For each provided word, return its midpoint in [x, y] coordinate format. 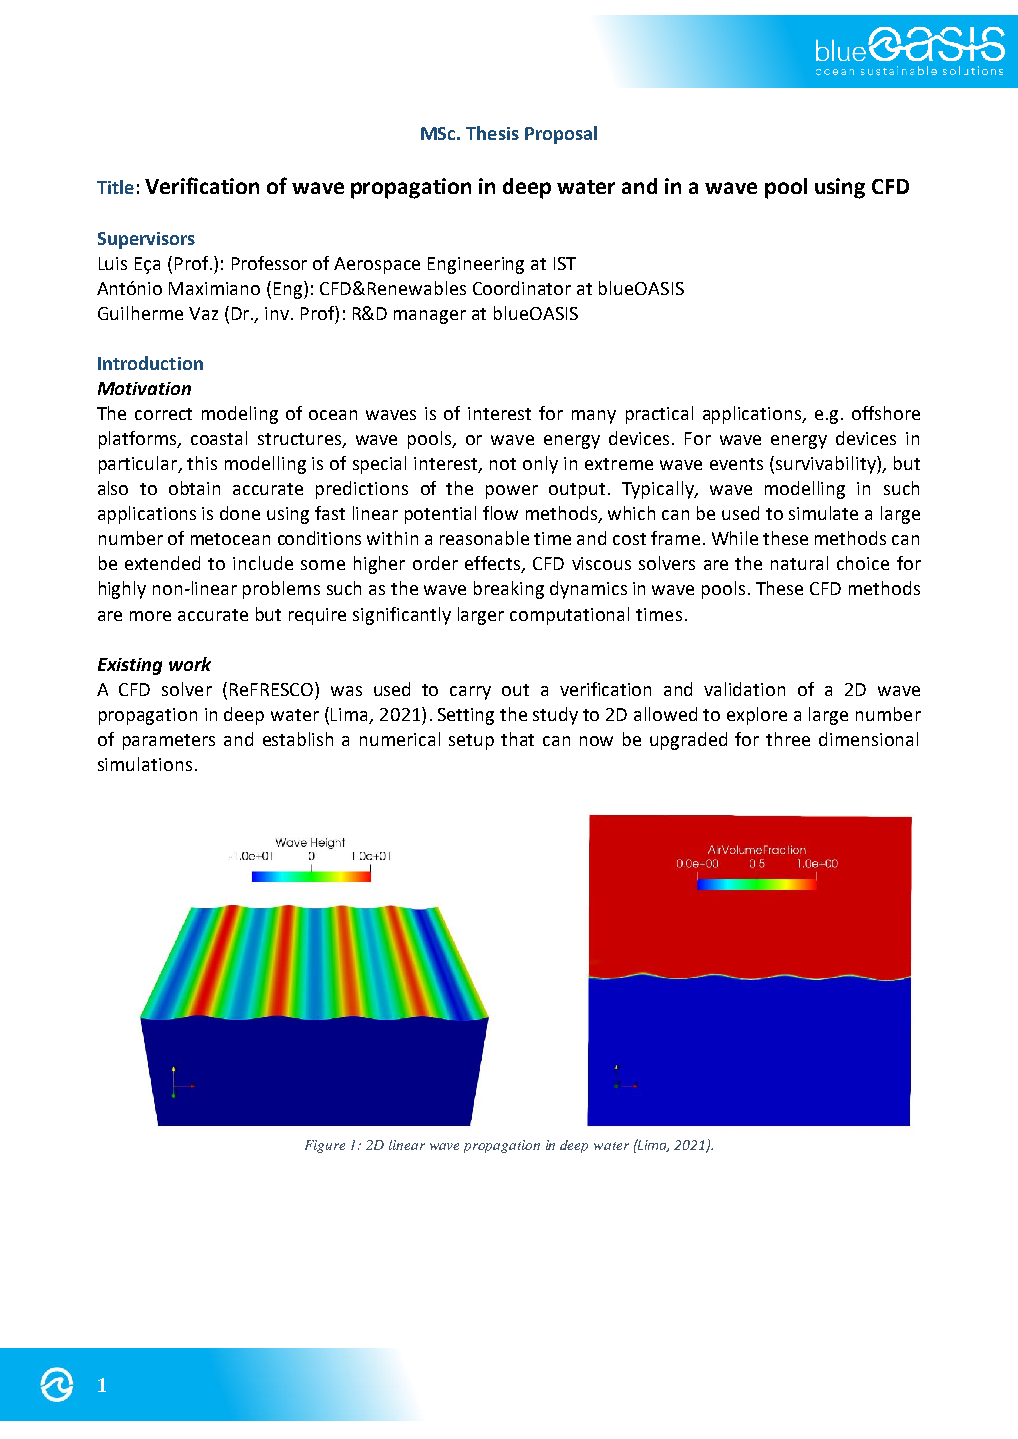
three [788, 739]
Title [115, 187]
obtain [194, 488]
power [512, 492]
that [517, 739]
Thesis [492, 133]
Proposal [561, 135]
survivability [827, 465]
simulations [145, 764]
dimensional [868, 739]
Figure [325, 1146]
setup [471, 742]
